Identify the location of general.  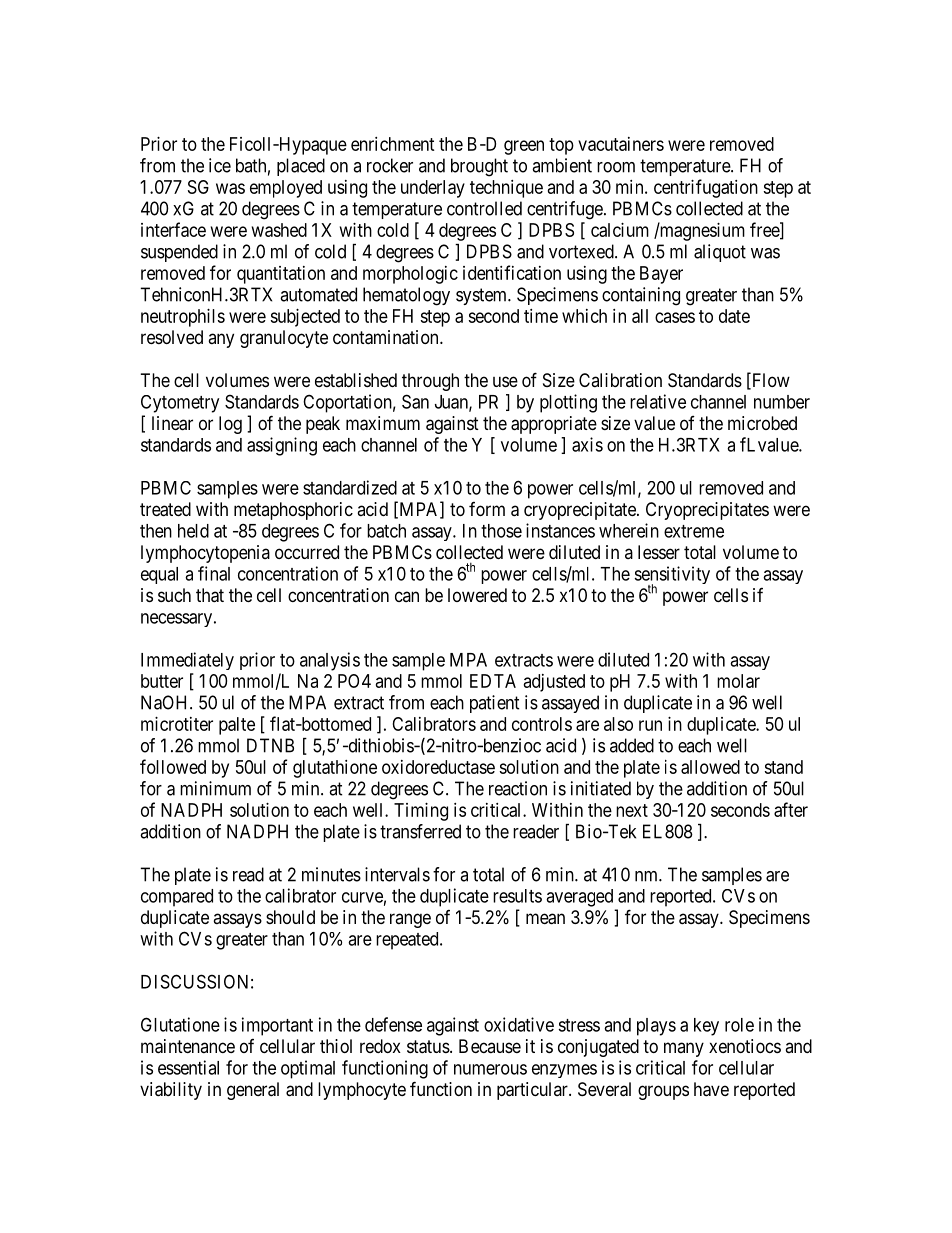
(253, 1091).
